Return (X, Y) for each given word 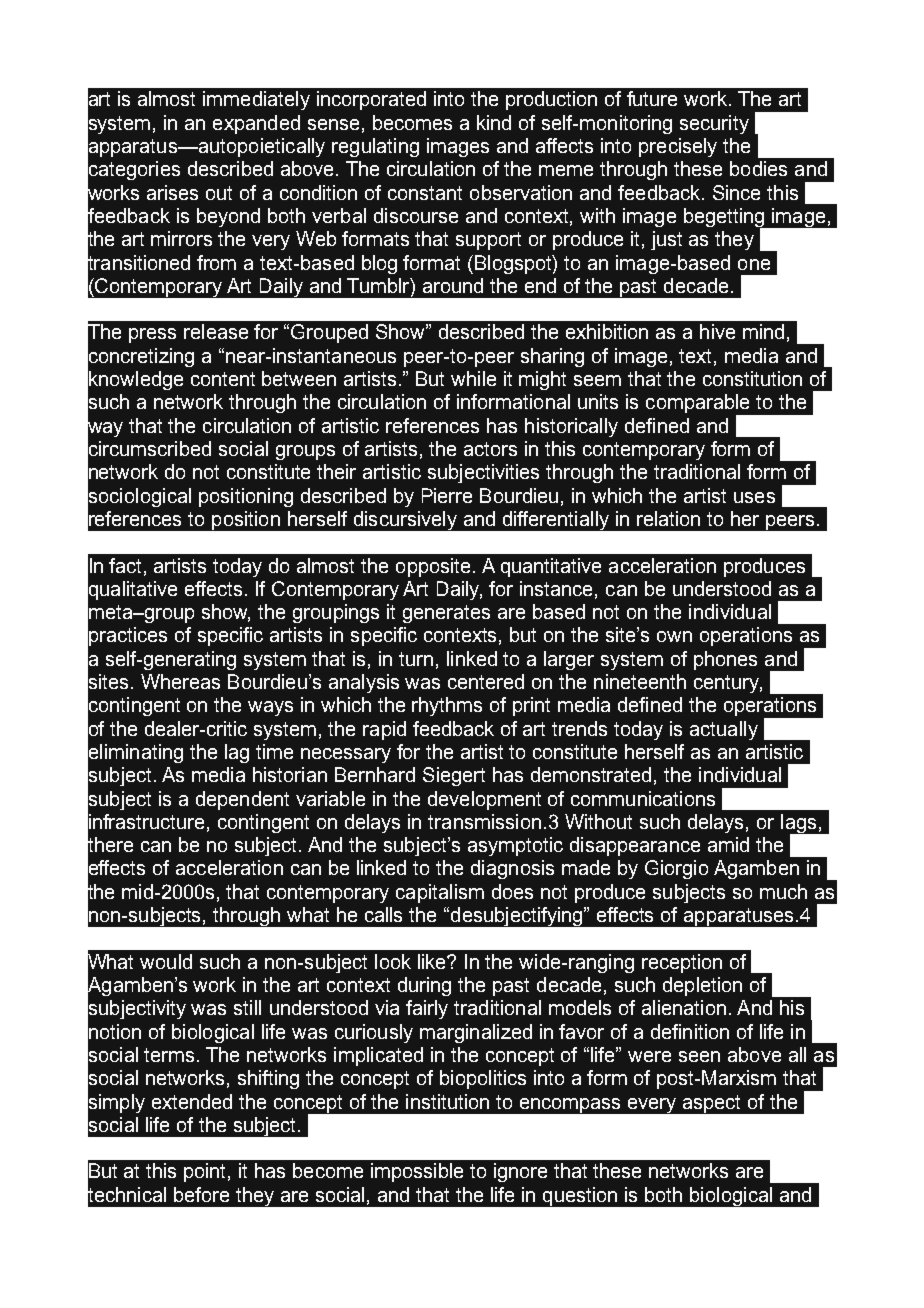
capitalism (440, 893)
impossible (417, 1172)
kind (494, 122)
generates (446, 614)
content (223, 379)
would (166, 961)
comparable (699, 405)
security (714, 124)
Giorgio (676, 869)
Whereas (180, 681)
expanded (256, 124)
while (473, 378)
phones (725, 660)
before (201, 1194)
